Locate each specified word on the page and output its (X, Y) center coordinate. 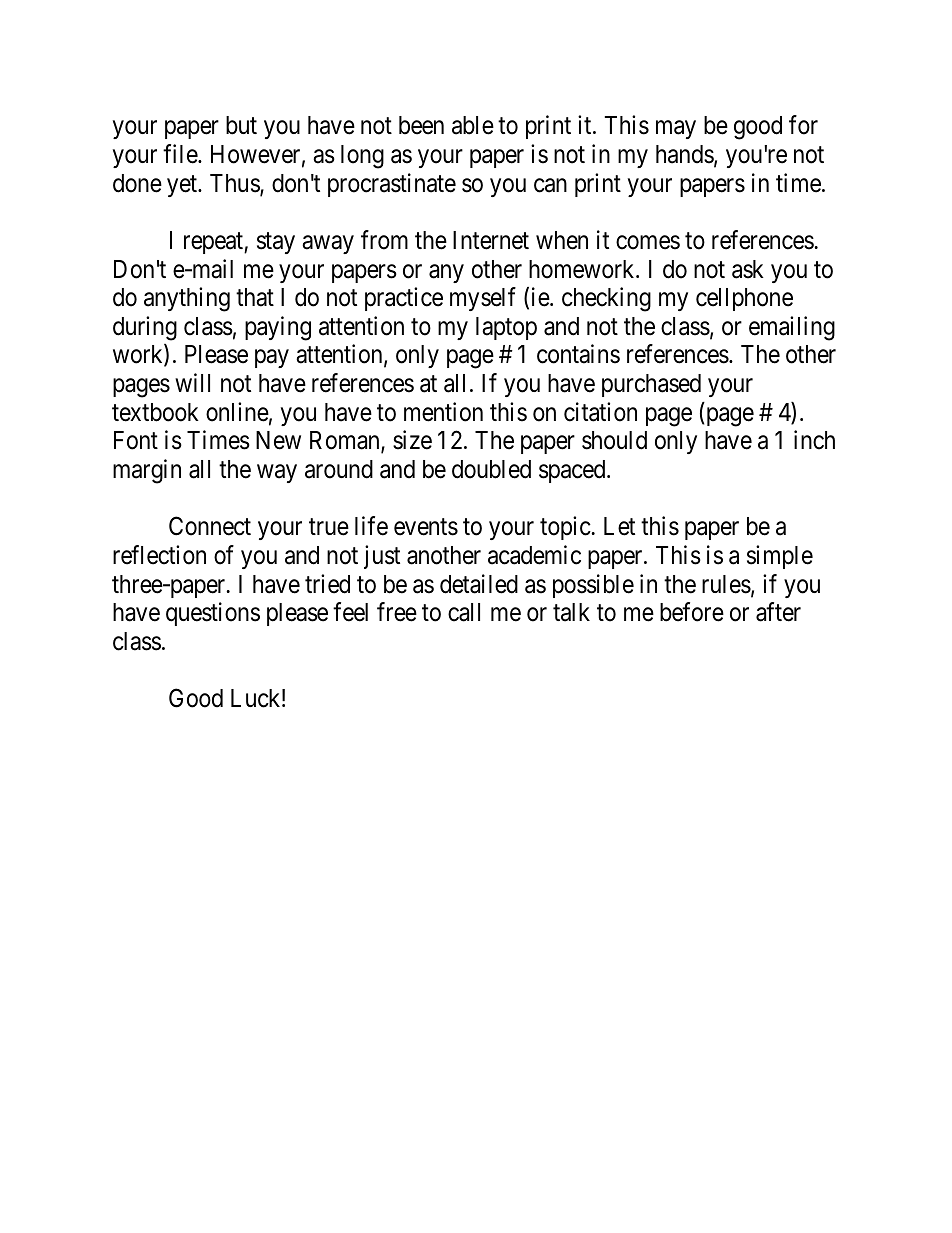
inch (814, 440)
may (676, 130)
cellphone (744, 299)
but (241, 125)
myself (483, 299)
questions (213, 614)
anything (187, 299)
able (473, 125)
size (412, 440)
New (278, 440)
